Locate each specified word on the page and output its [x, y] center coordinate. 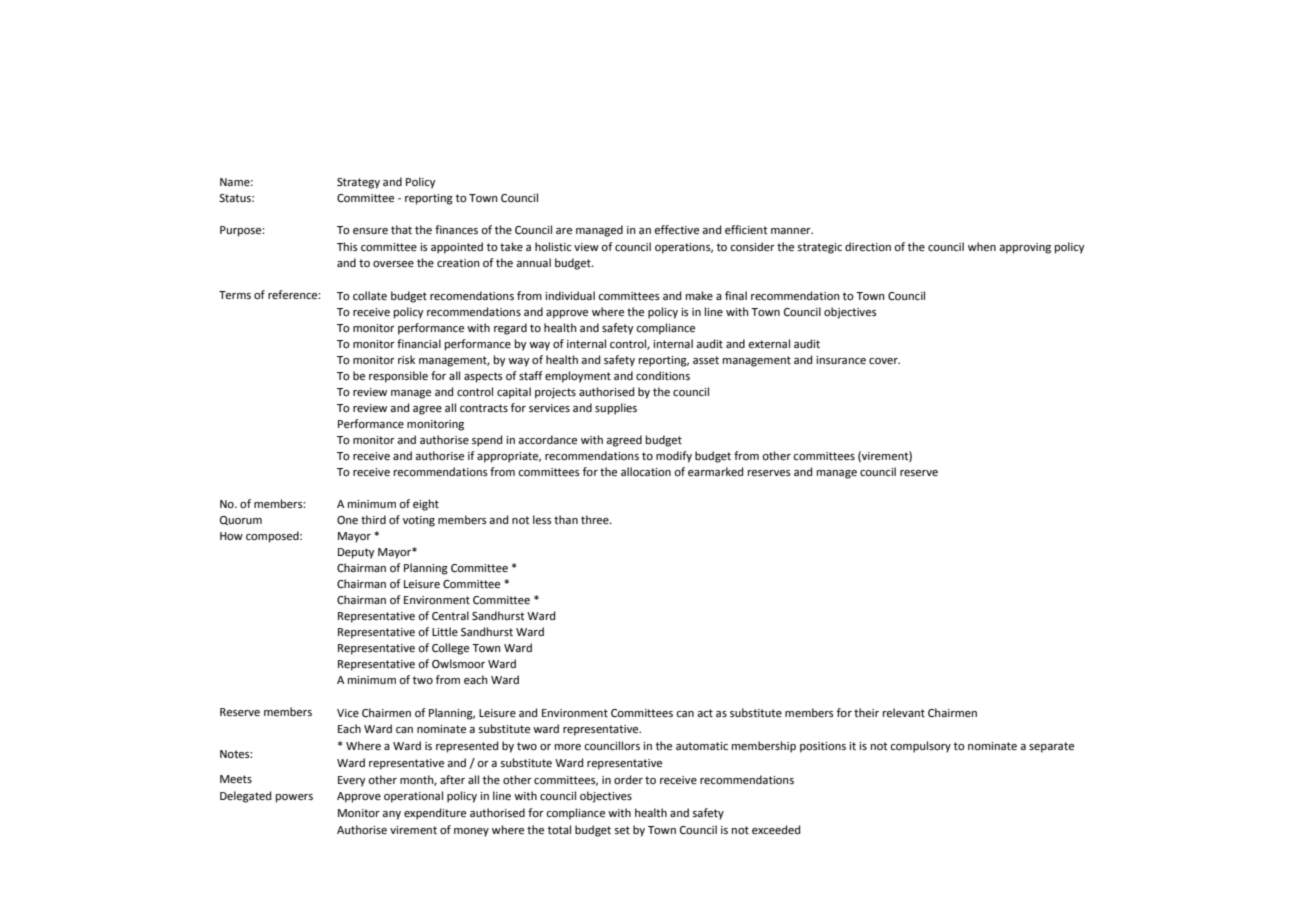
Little [445, 631]
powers [294, 798]
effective [677, 230]
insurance [841, 360]
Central [450, 616]
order [628, 780]
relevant [904, 713]
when [982, 247]
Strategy [358, 183]
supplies [616, 409]
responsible [398, 377]
